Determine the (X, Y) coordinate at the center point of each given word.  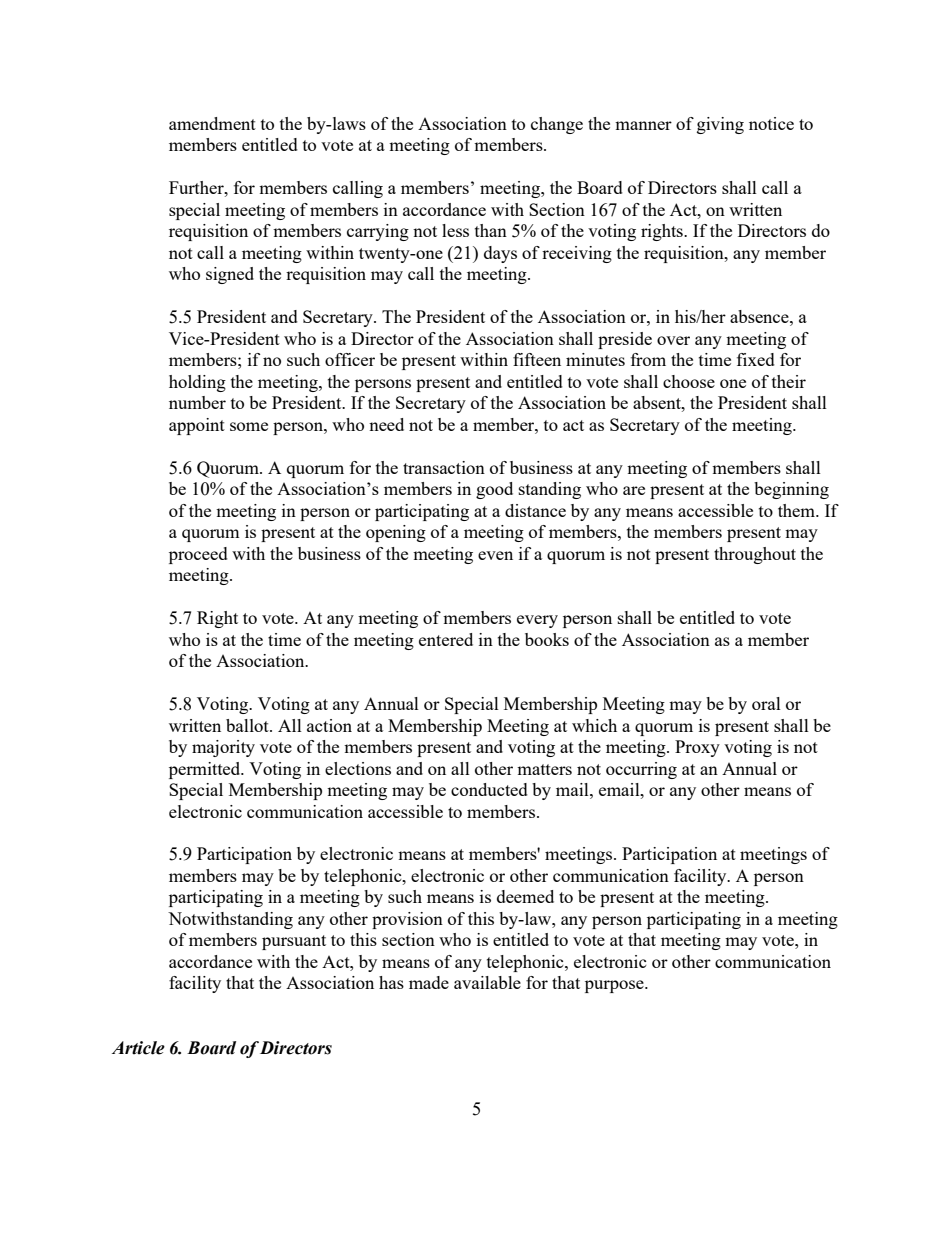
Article (138, 1048)
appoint (197, 426)
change (557, 125)
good (494, 490)
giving (720, 125)
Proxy (697, 748)
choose (689, 381)
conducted (489, 789)
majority (223, 748)
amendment (212, 123)
